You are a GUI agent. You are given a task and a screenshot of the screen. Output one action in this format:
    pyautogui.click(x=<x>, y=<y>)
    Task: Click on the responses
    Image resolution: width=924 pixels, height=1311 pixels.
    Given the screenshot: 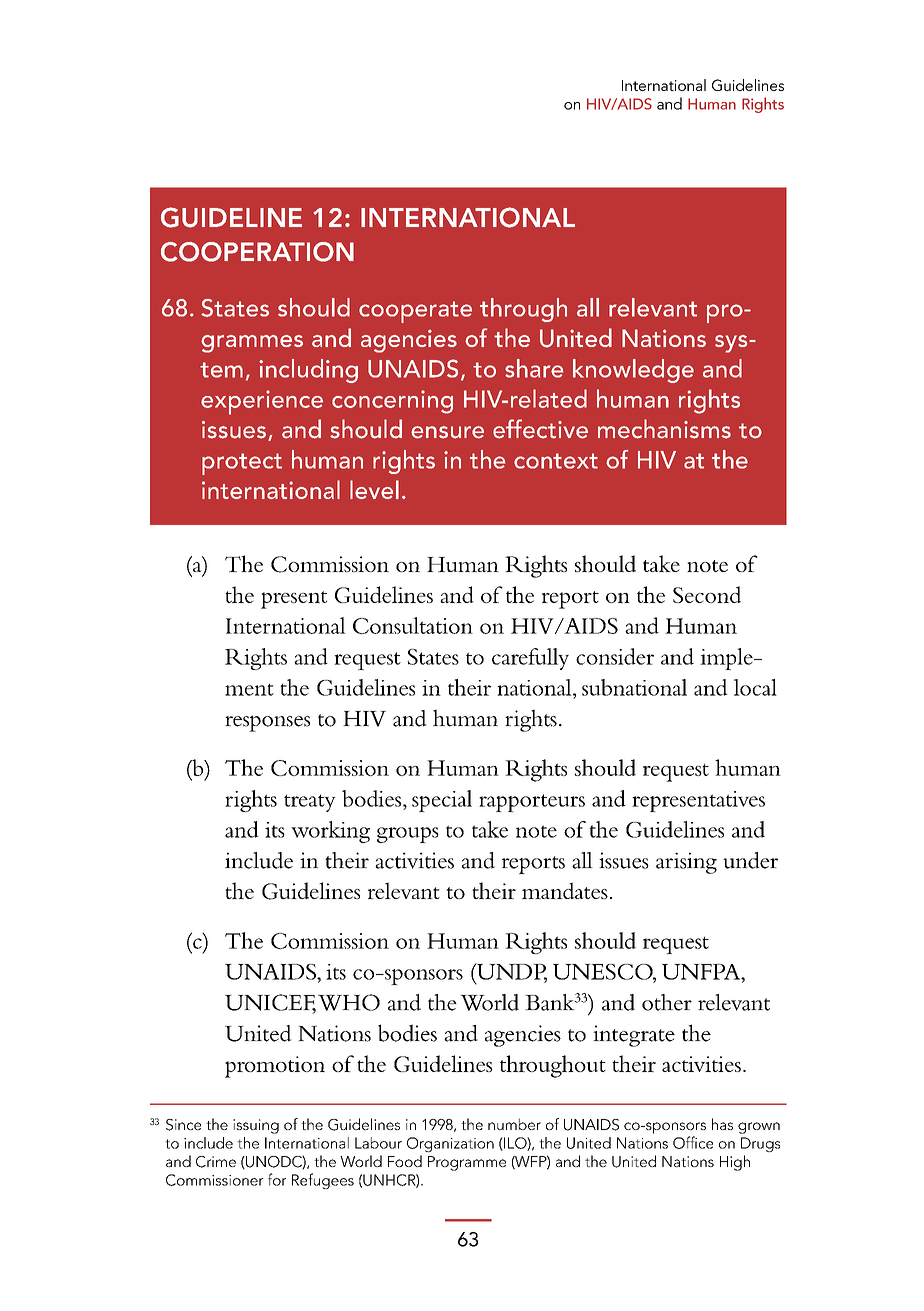 What is the action you would take?
    pyautogui.click(x=267, y=723)
